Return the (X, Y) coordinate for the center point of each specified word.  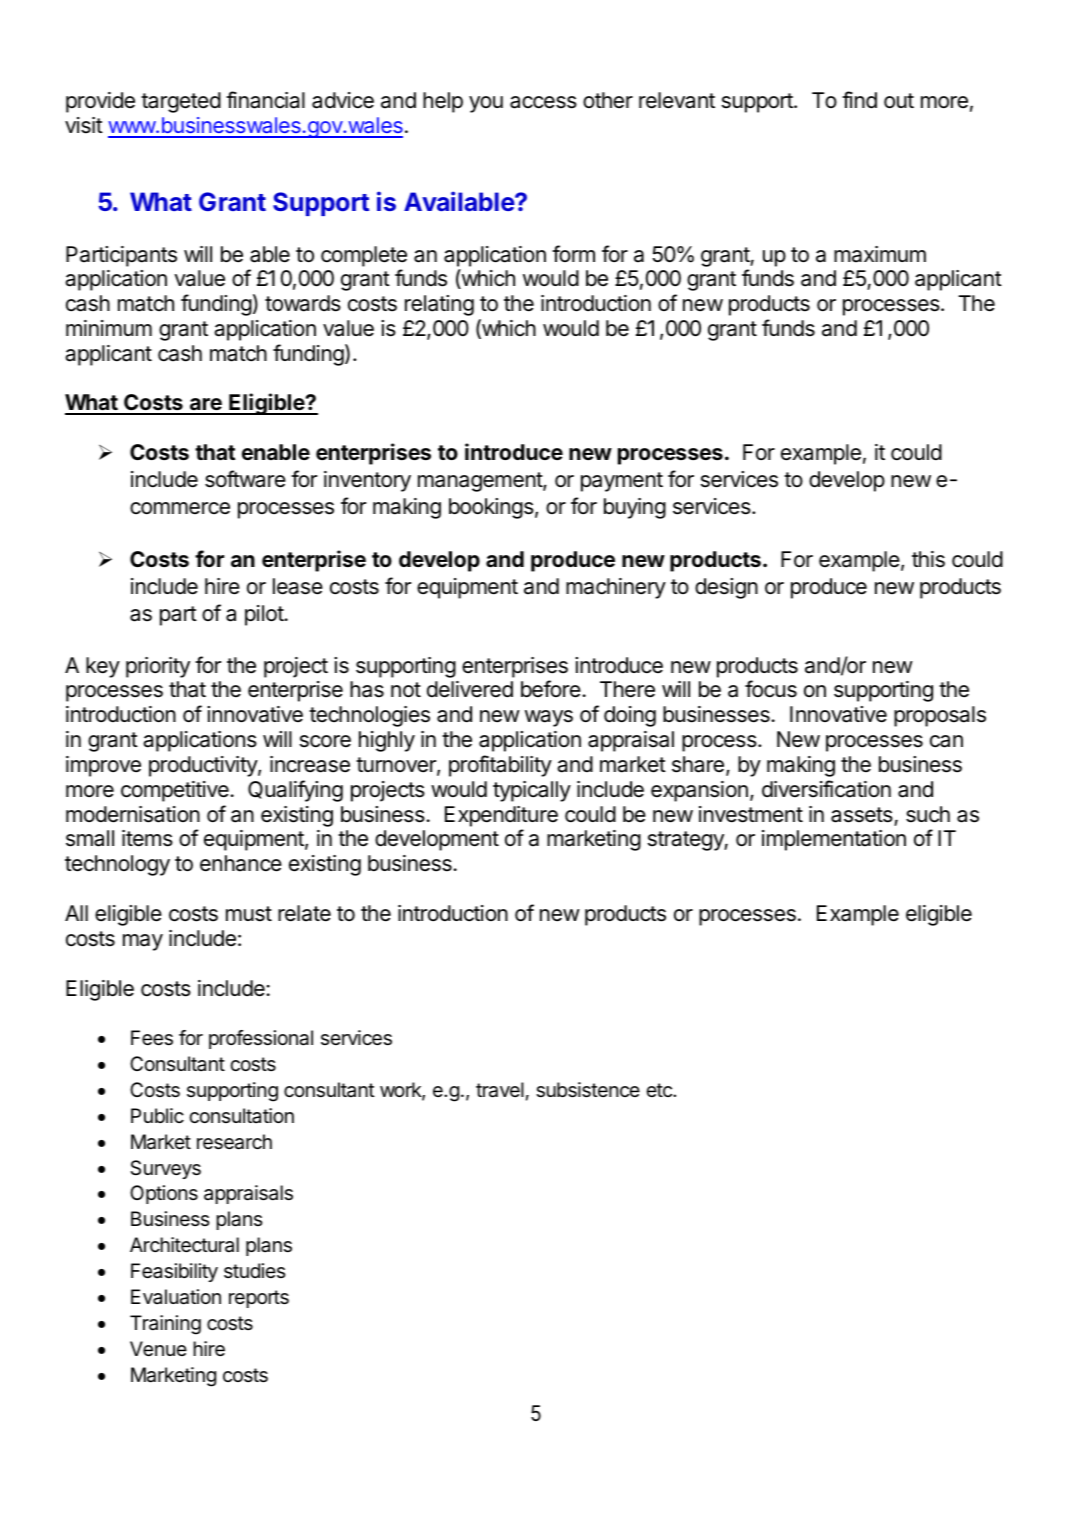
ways (549, 718)
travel (500, 1090)
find (859, 100)
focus (771, 689)
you (486, 104)
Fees (152, 1038)
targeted (181, 102)
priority (158, 667)
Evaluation (176, 1297)
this (928, 559)
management (481, 482)
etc (660, 1090)
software (245, 479)
